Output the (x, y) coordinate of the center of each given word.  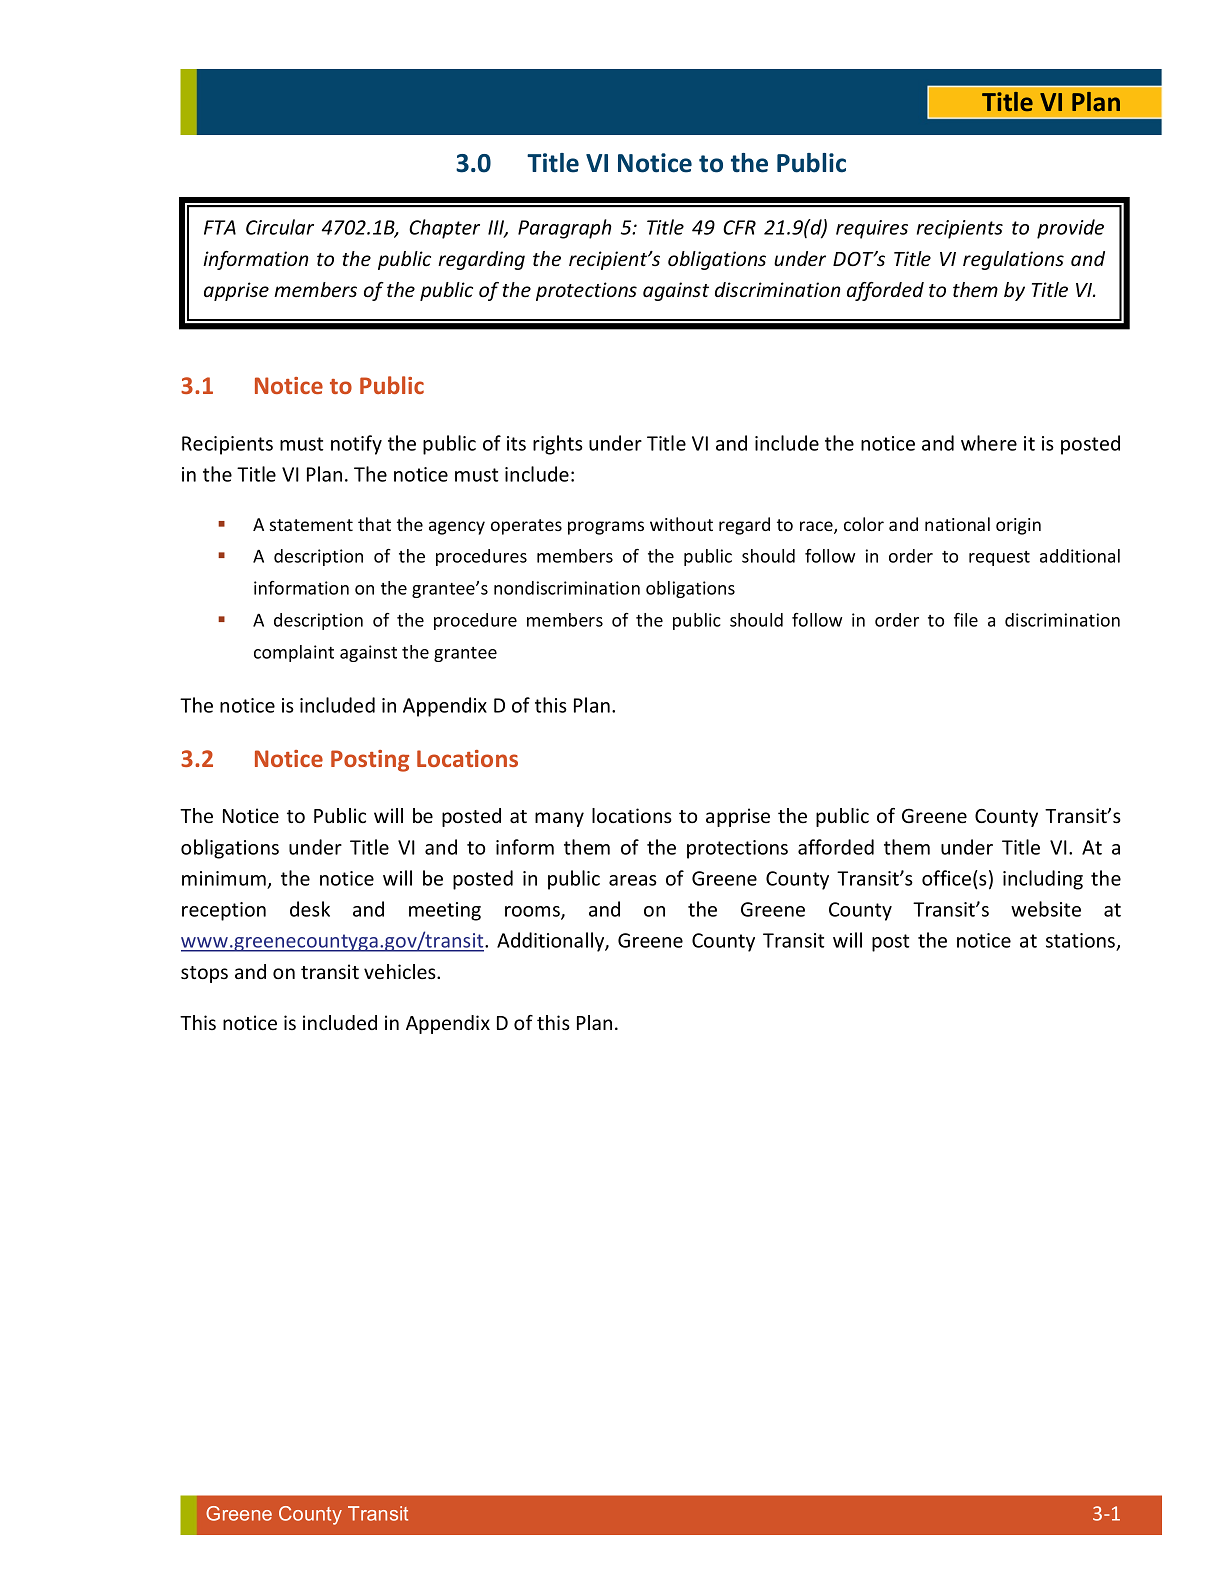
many (559, 819)
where (989, 443)
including (1043, 880)
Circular (280, 227)
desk (310, 909)
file (966, 620)
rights (558, 445)
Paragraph (565, 229)
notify (356, 445)
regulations (1013, 260)
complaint (294, 653)
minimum (224, 878)
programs (606, 528)
